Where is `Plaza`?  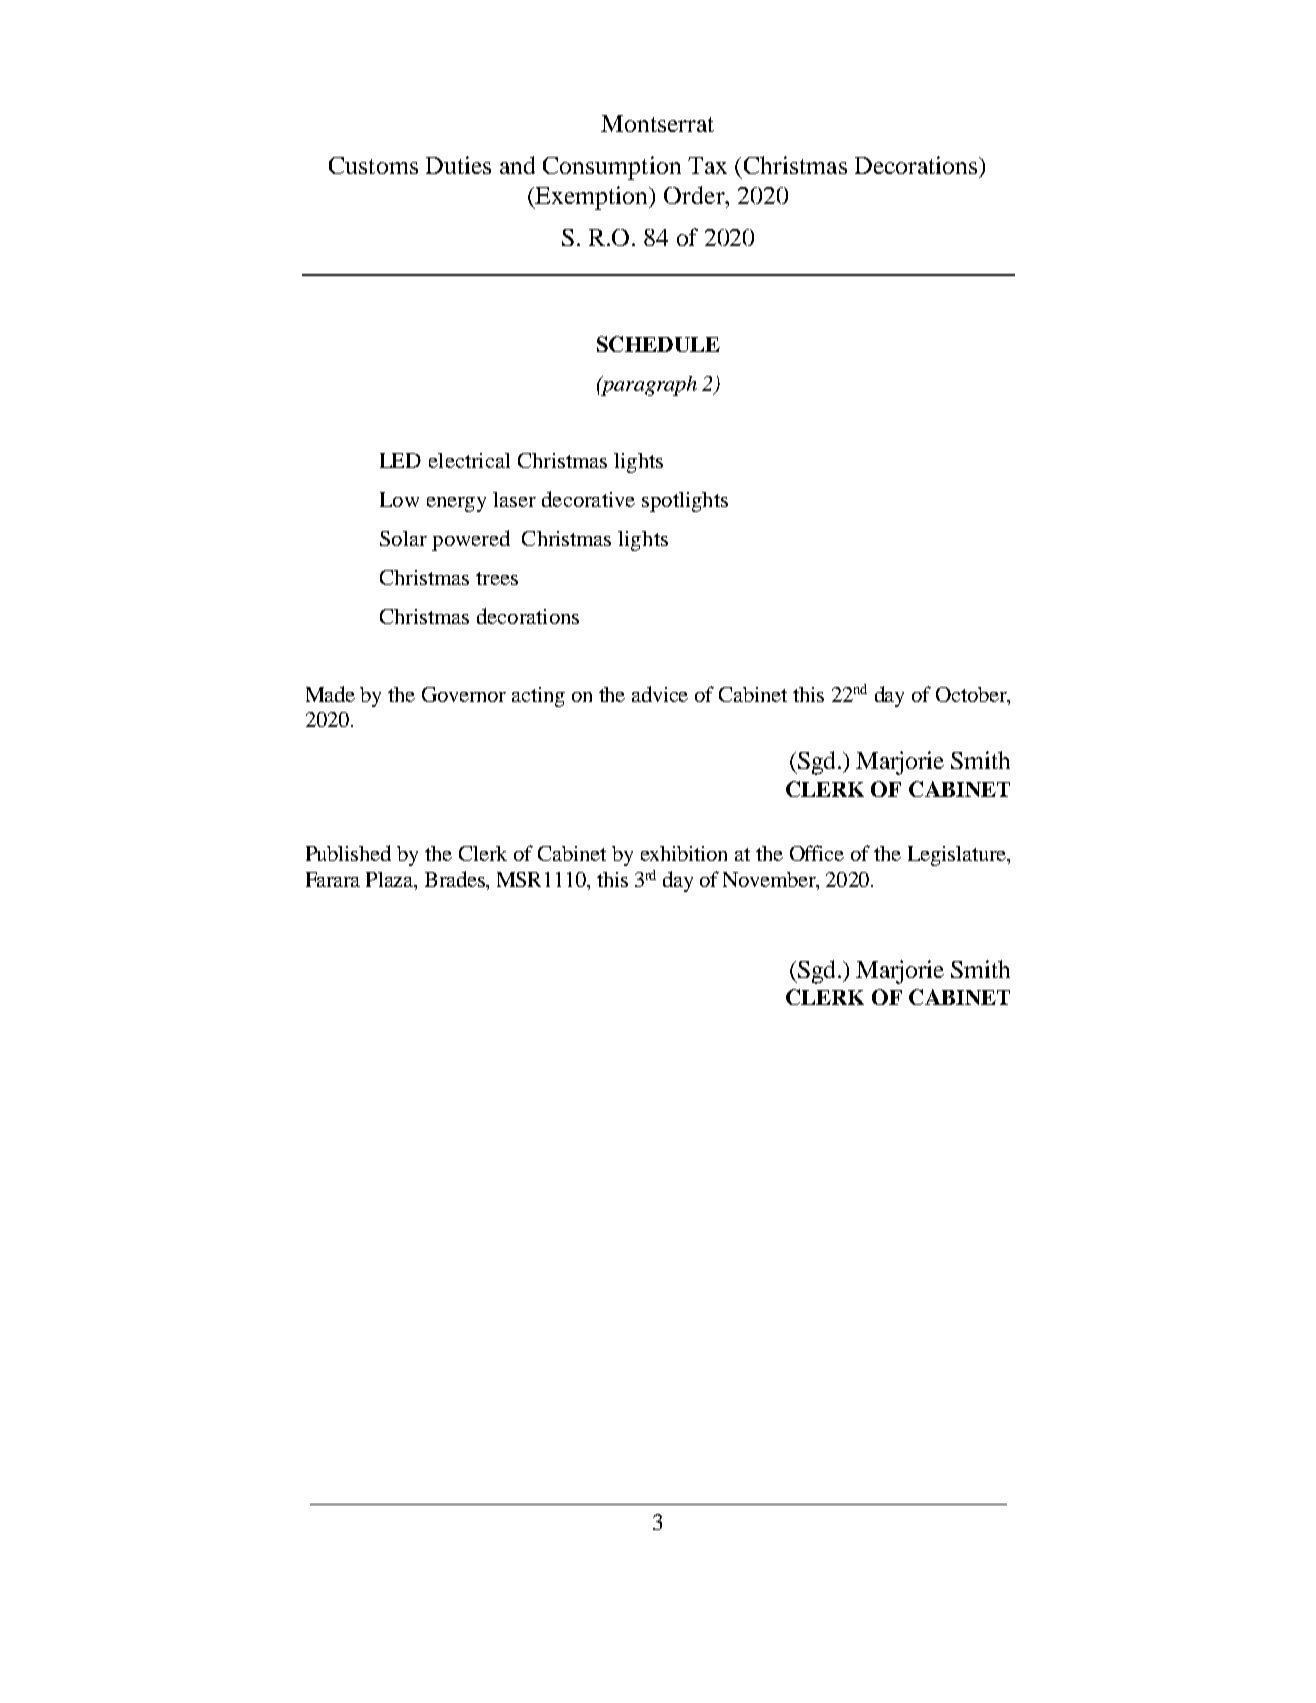
Plaza is located at coordinates (391, 881).
